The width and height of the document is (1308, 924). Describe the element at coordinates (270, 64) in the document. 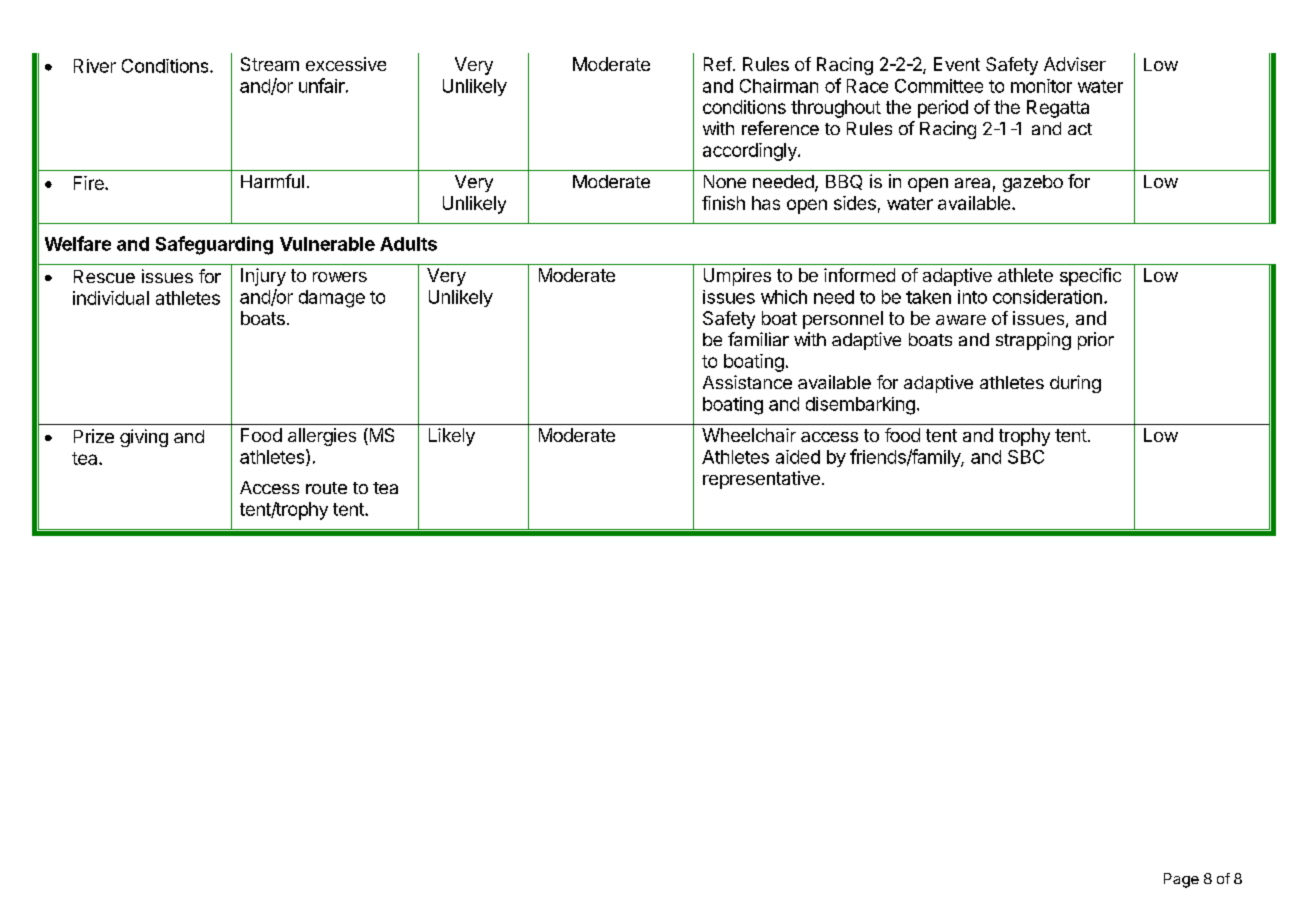

I see `Stream` at that location.
